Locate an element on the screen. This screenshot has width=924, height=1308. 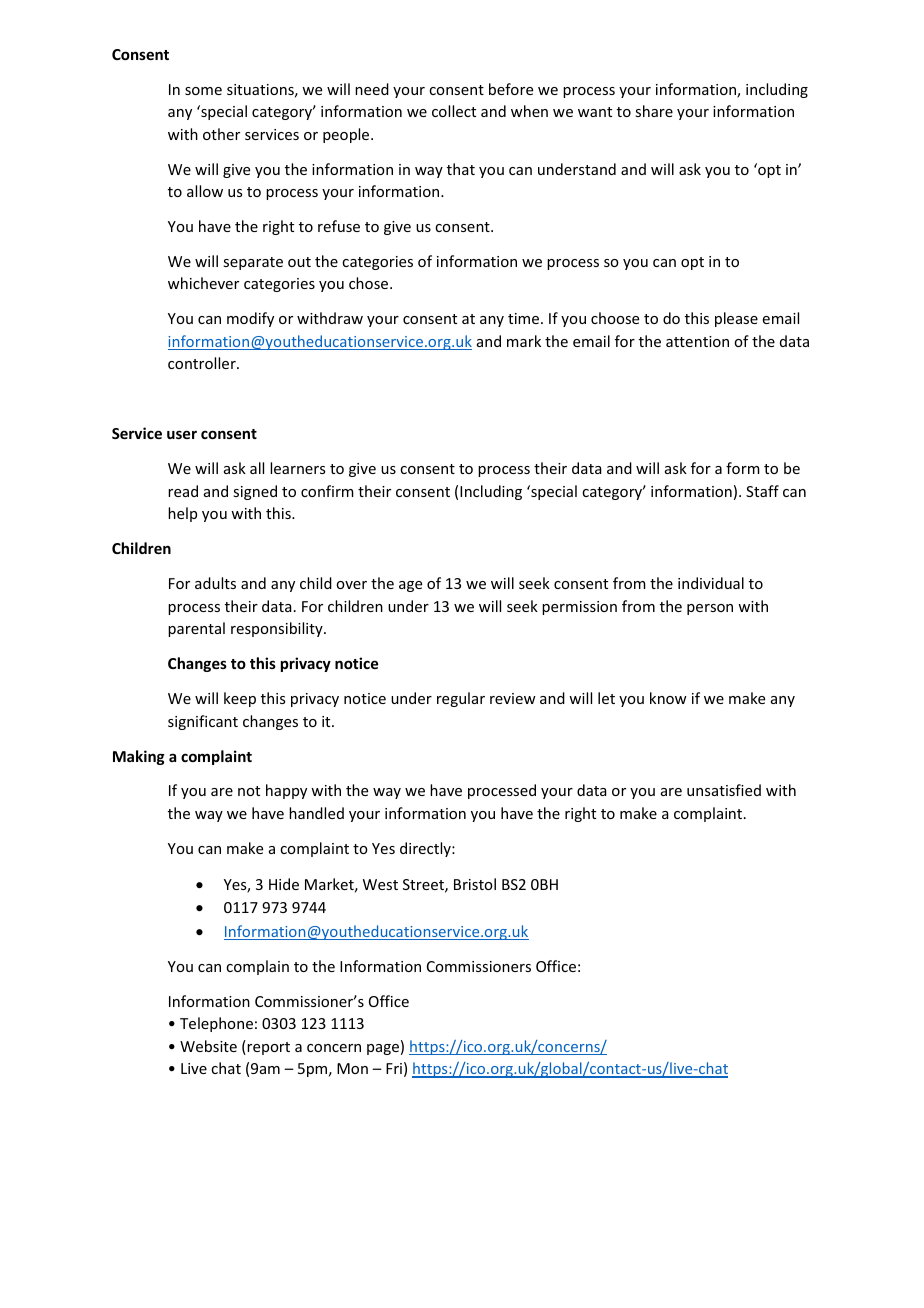
user is located at coordinates (182, 434).
